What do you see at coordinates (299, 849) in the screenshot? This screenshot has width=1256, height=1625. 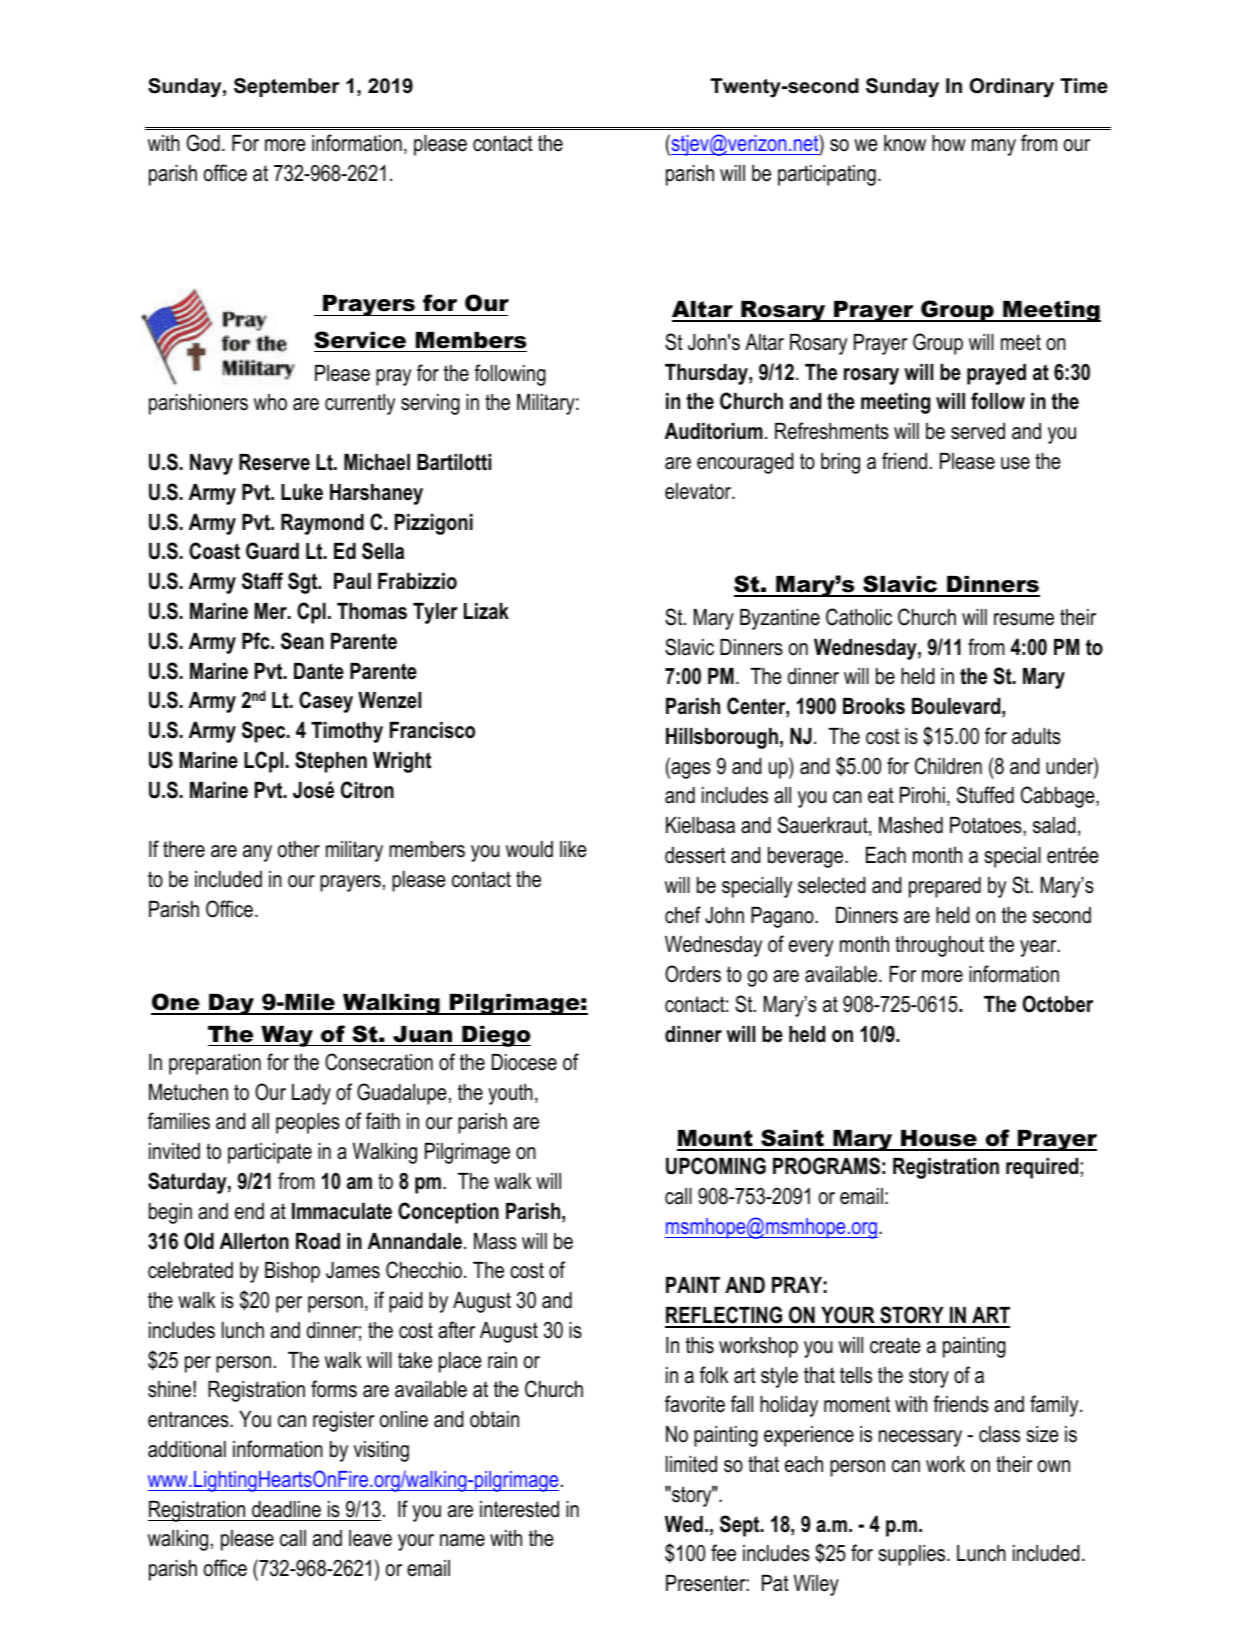 I see `other` at bounding box center [299, 849].
